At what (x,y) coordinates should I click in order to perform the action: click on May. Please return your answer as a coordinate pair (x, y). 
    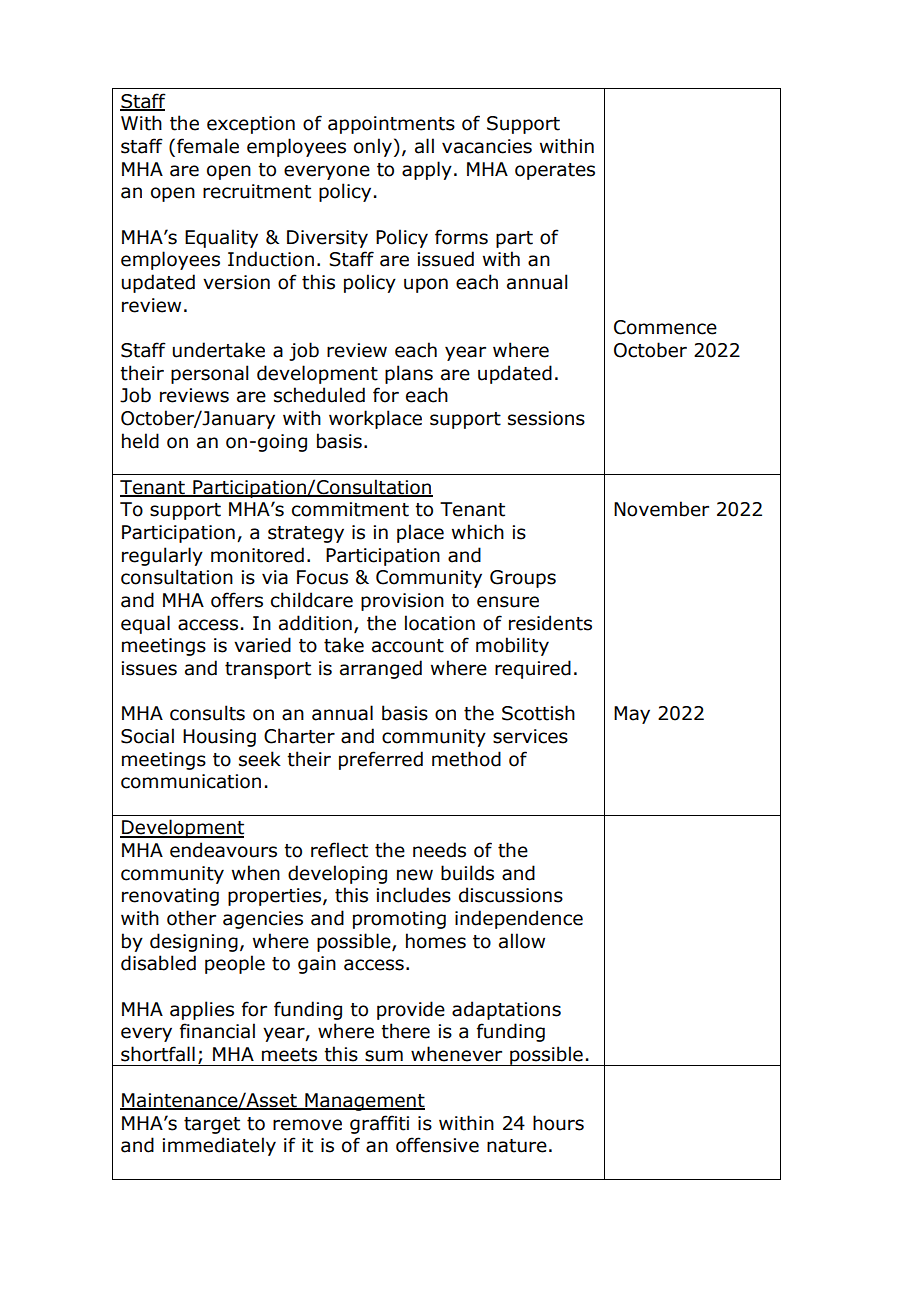
    Looking at the image, I should click on (632, 715).
